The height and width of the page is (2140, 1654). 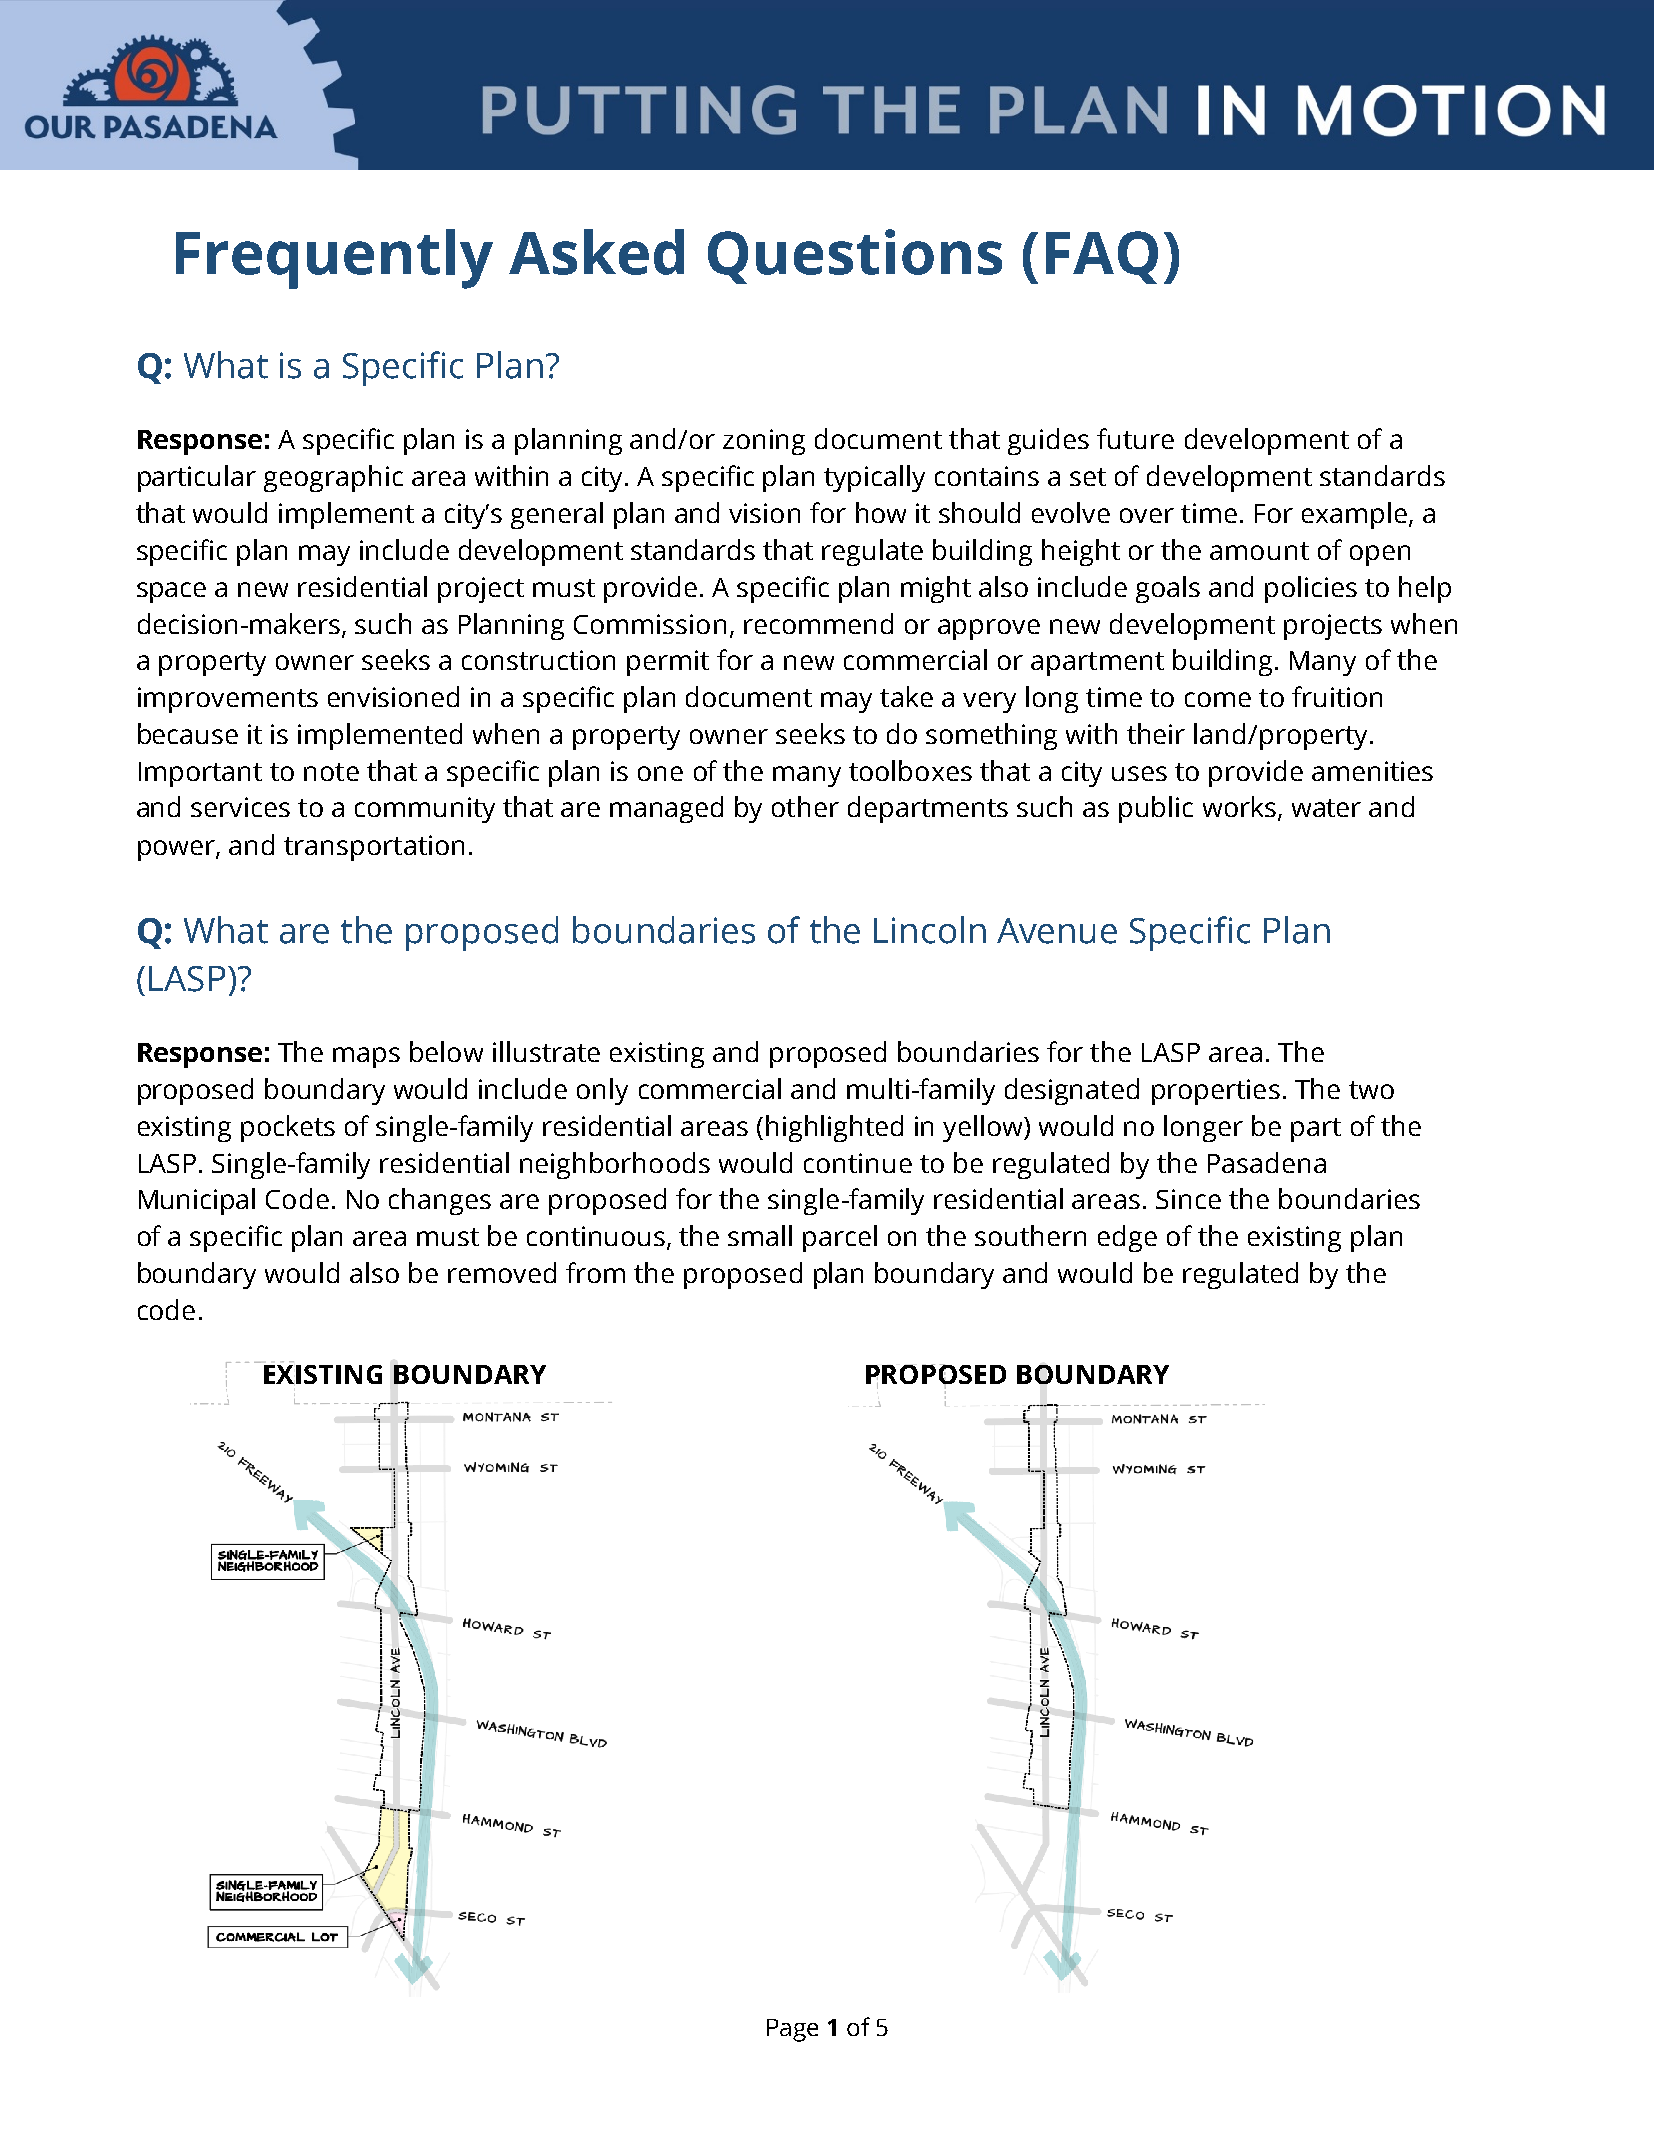 I want to click on other, so click(x=805, y=806).
